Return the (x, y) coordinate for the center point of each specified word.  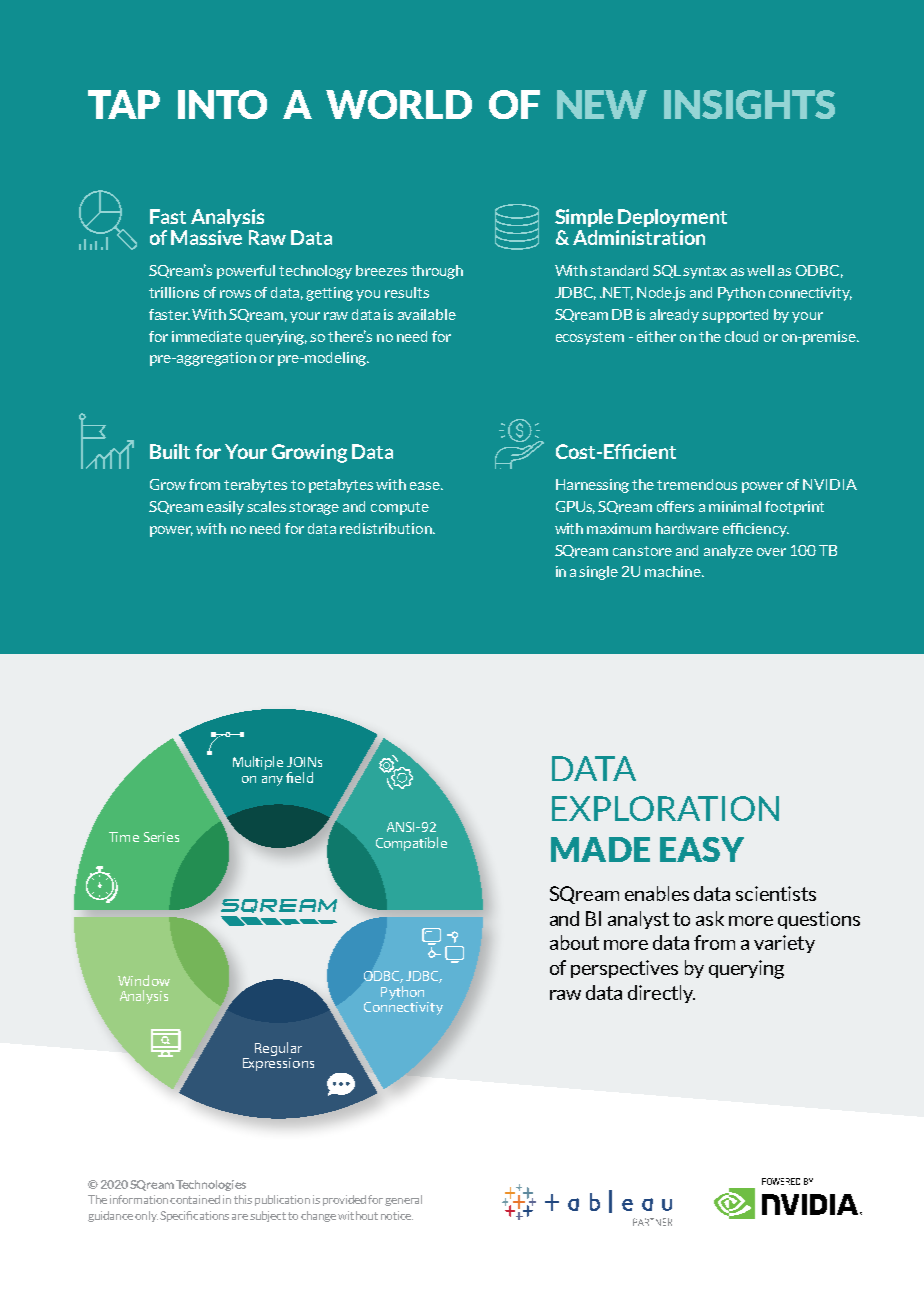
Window (144, 980)
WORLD (399, 104)
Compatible (411, 844)
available (427, 314)
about (574, 942)
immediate (207, 336)
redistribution (387, 528)
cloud (741, 336)
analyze (728, 552)
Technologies (211, 1185)
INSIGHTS (749, 104)
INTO (222, 104)
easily (225, 508)
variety (784, 944)
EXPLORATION (665, 808)
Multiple (258, 763)
